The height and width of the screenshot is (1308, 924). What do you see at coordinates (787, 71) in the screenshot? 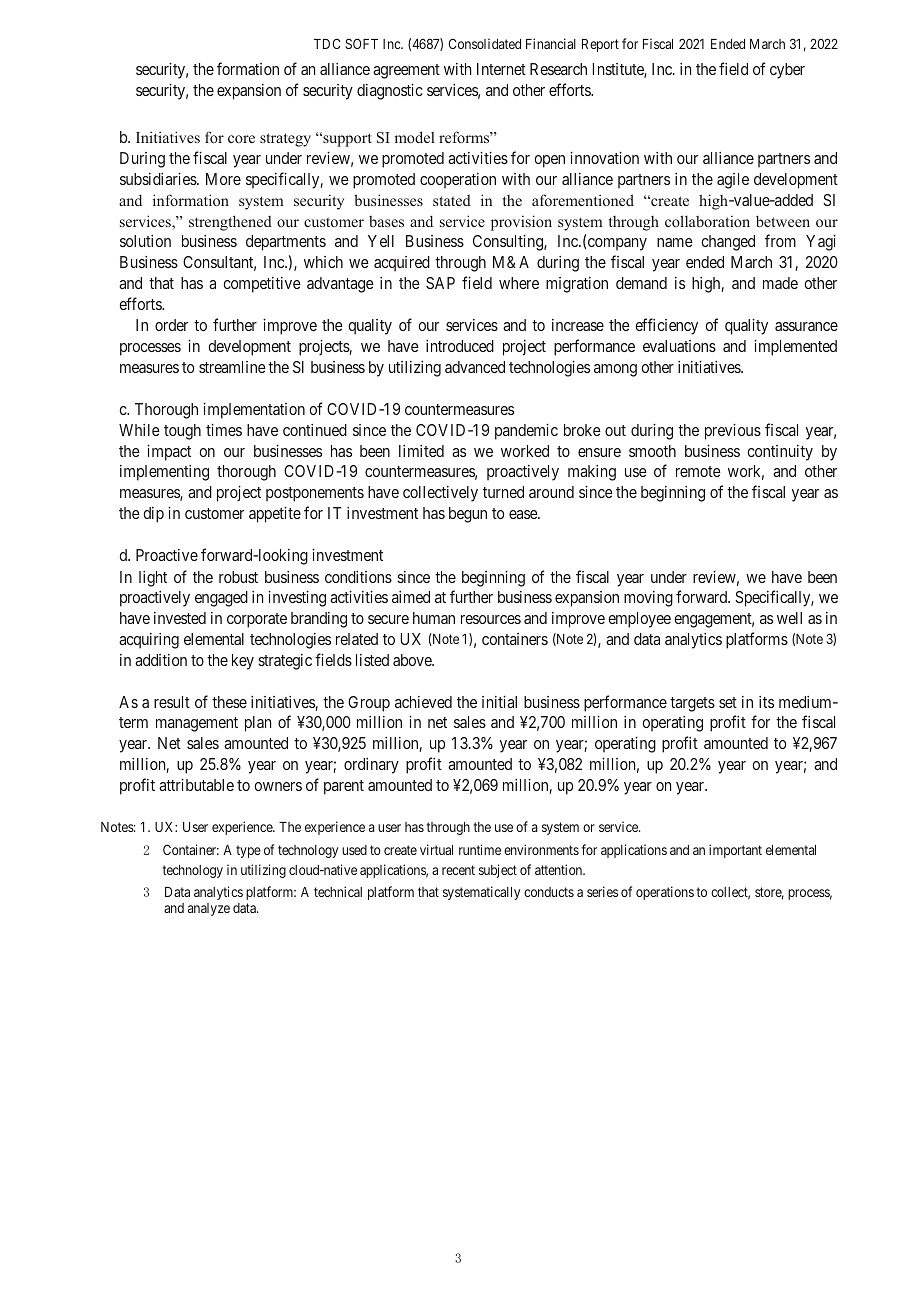
I see `cyber` at bounding box center [787, 71].
